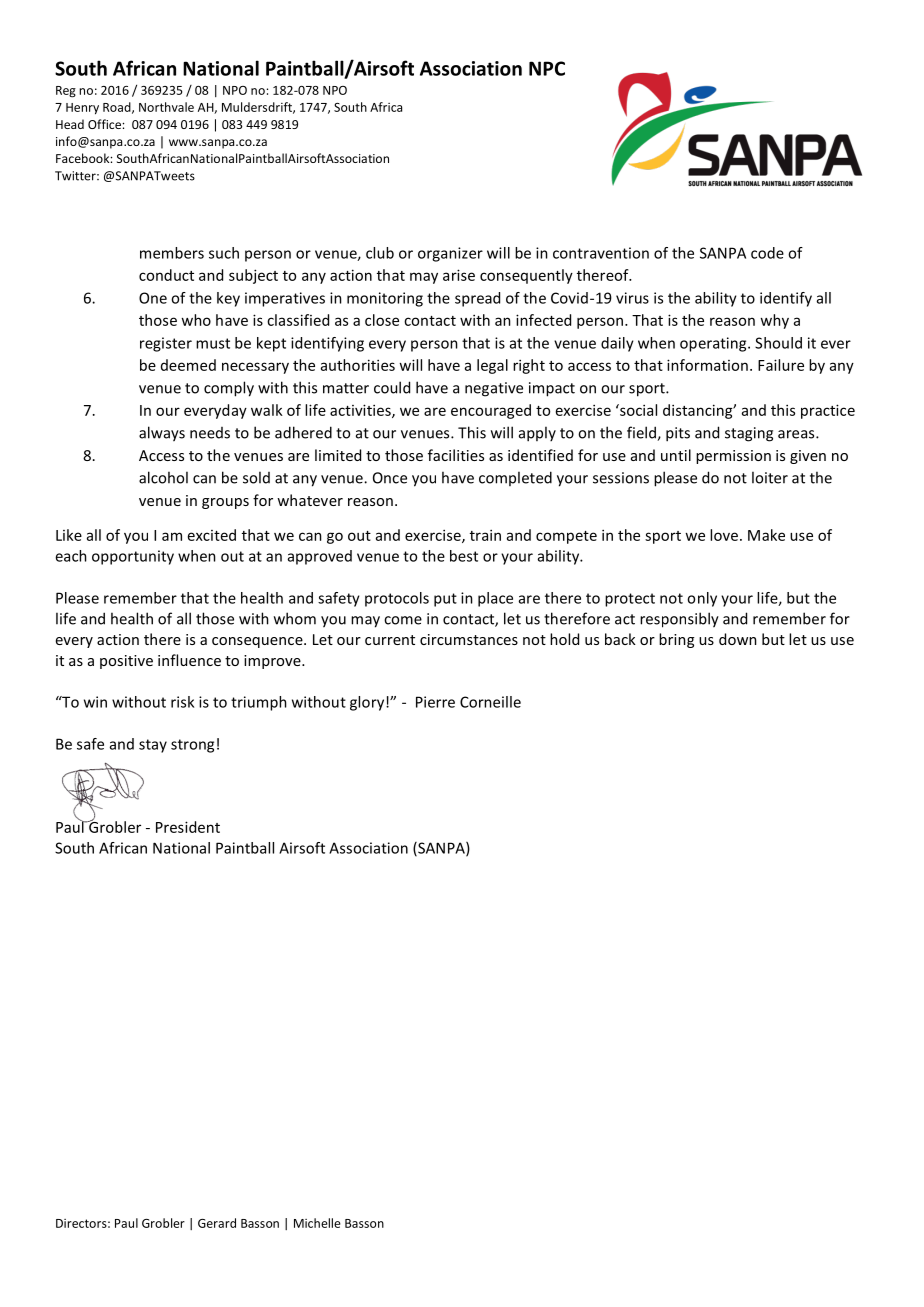  I want to click on Pierre, so click(435, 702).
